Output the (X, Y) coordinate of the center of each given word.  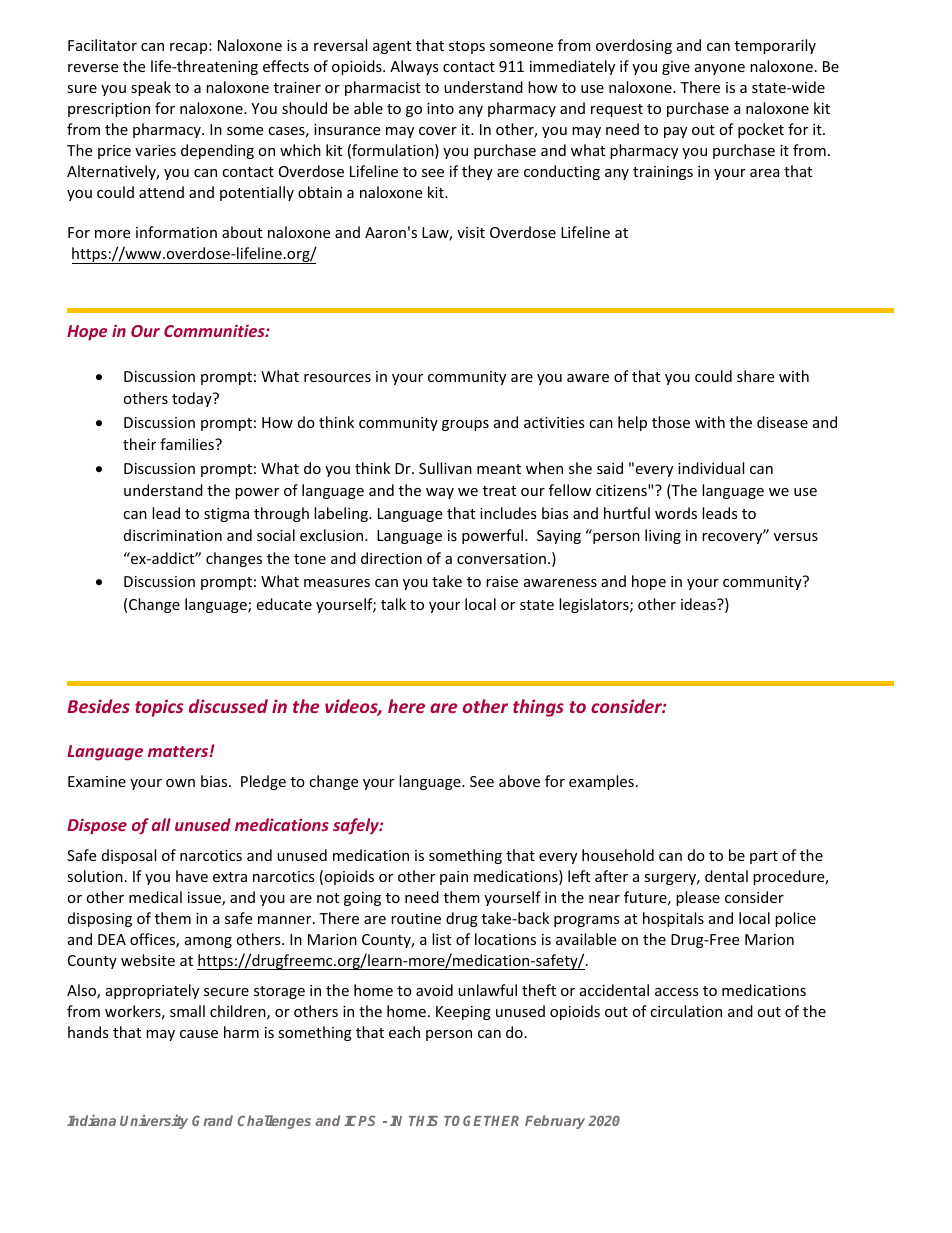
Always (414, 67)
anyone (720, 69)
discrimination (173, 535)
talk (393, 604)
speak (151, 88)
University (154, 1121)
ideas (699, 604)
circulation (686, 1011)
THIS (423, 1120)
